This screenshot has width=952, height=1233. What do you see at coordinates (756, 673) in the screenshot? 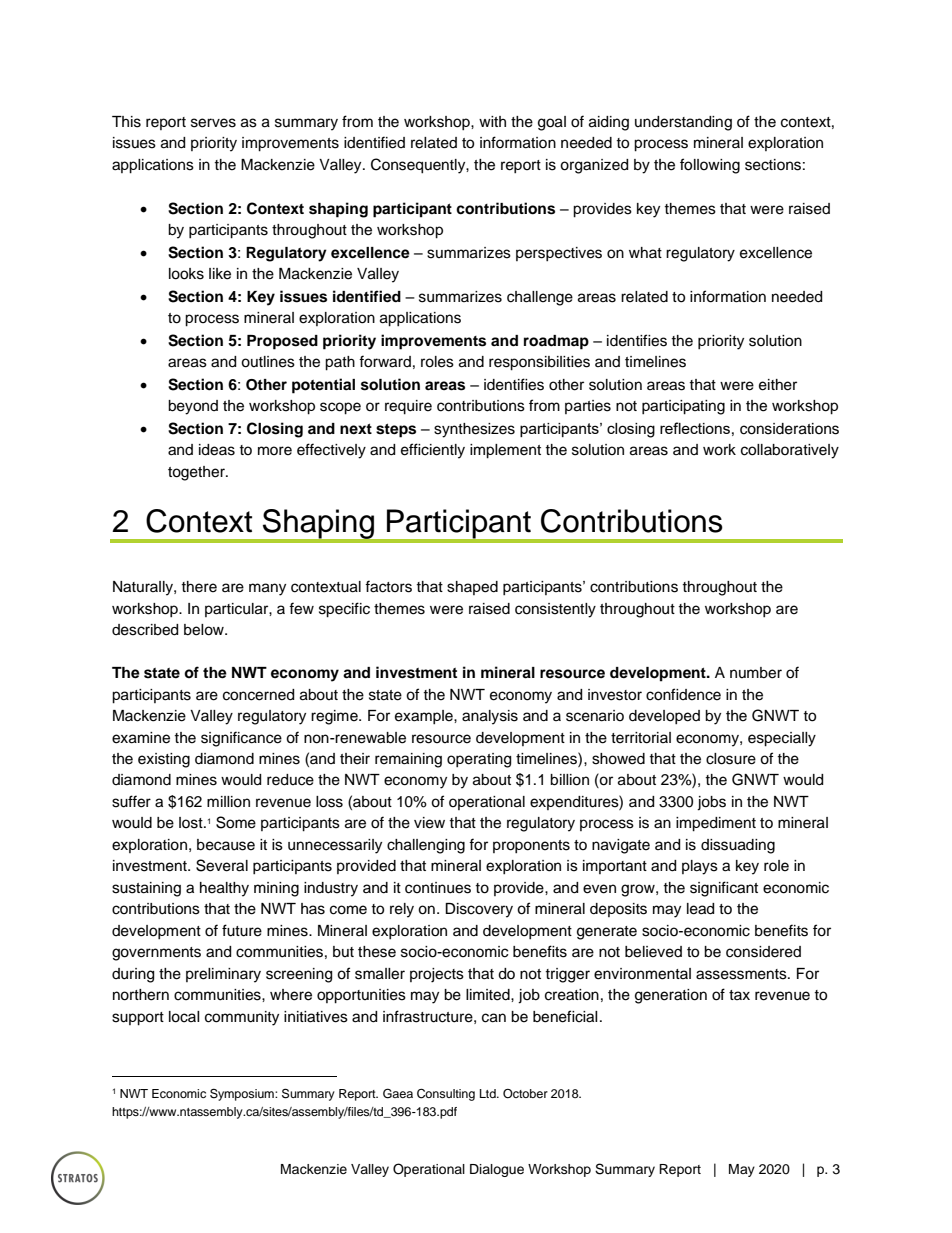
I see `number` at bounding box center [756, 673].
